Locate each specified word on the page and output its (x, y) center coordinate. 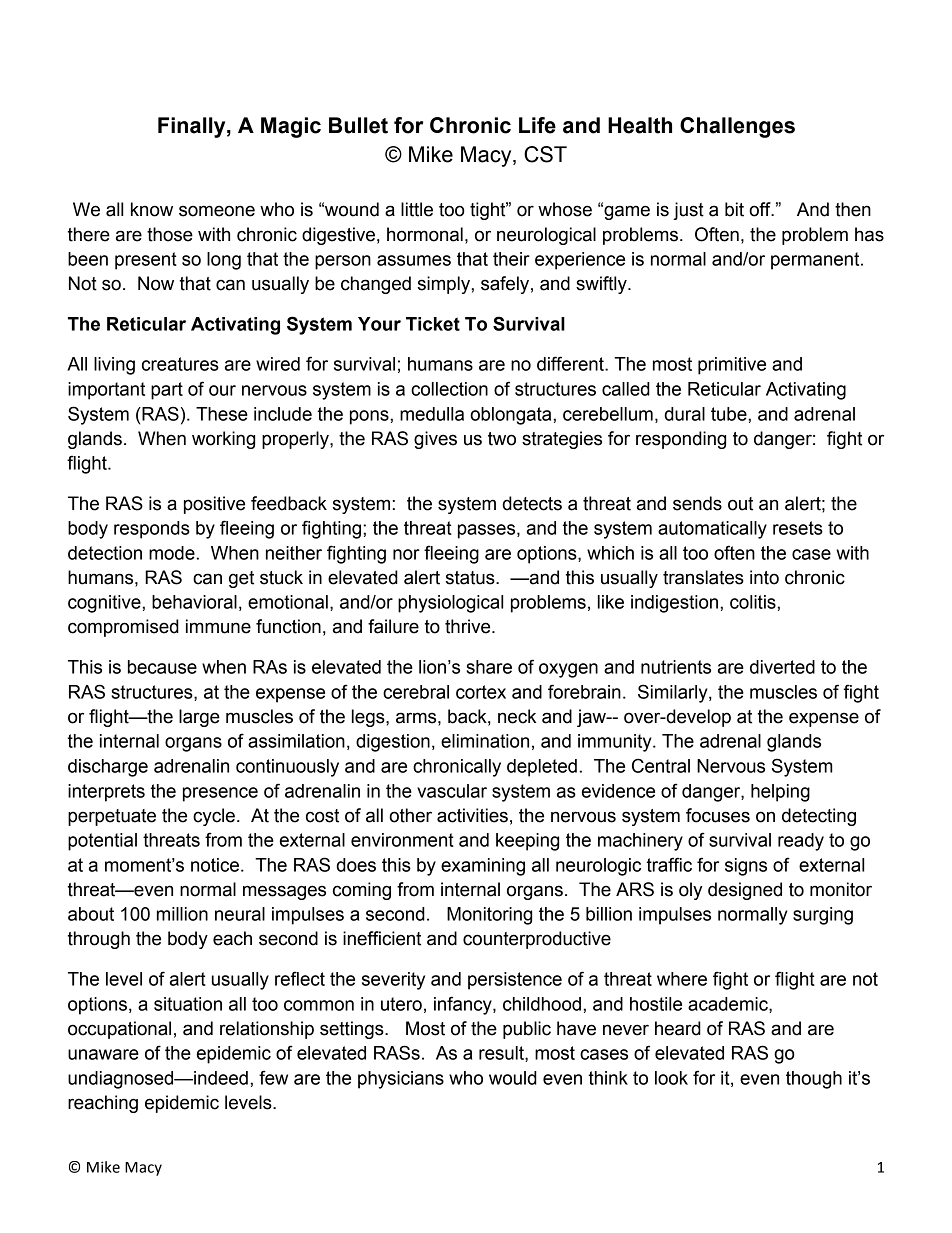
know (152, 209)
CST (545, 154)
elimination (485, 741)
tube (730, 414)
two (502, 439)
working (223, 440)
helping (780, 793)
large (199, 718)
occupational (119, 1030)
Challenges (737, 127)
